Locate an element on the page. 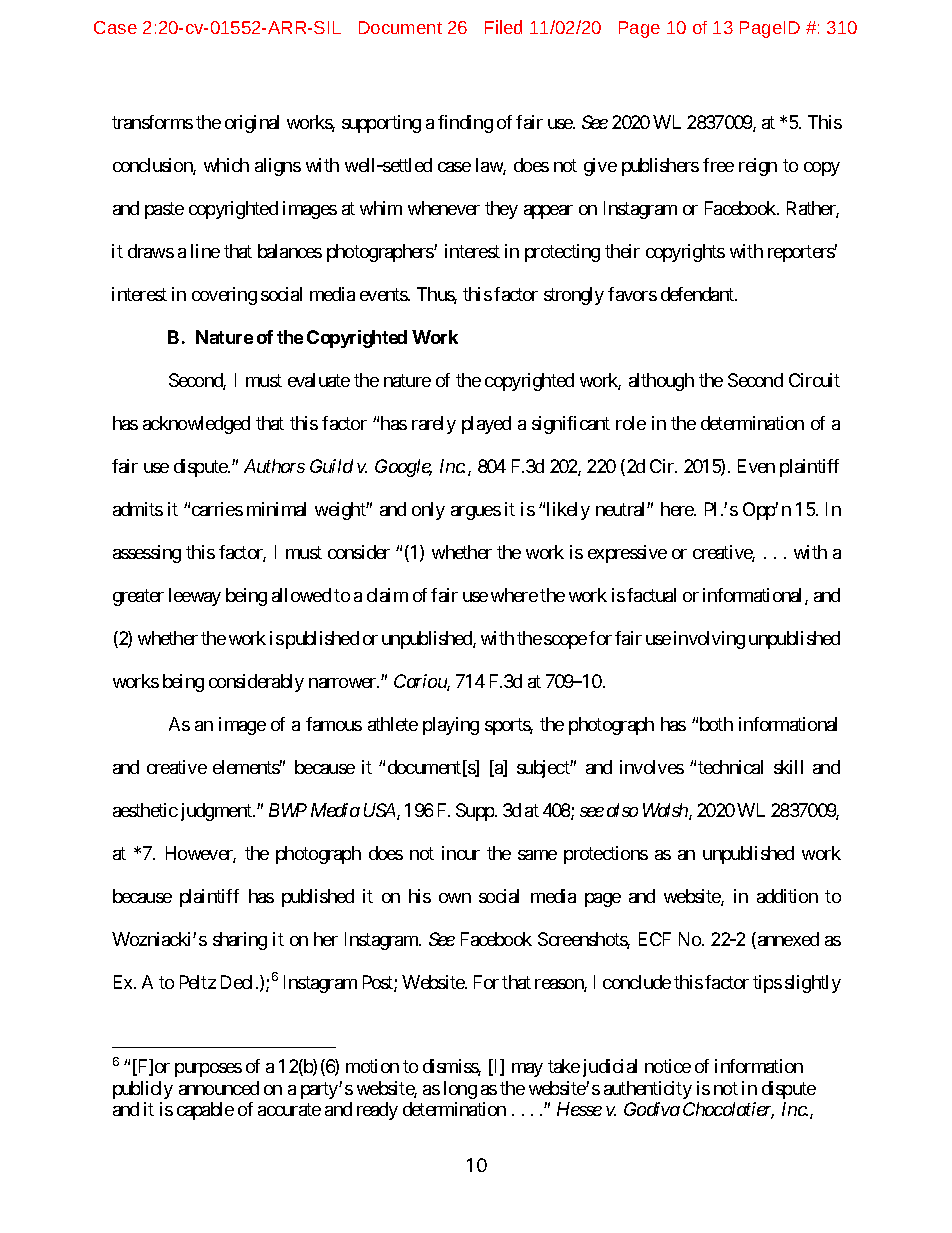  free is located at coordinates (718, 165).
